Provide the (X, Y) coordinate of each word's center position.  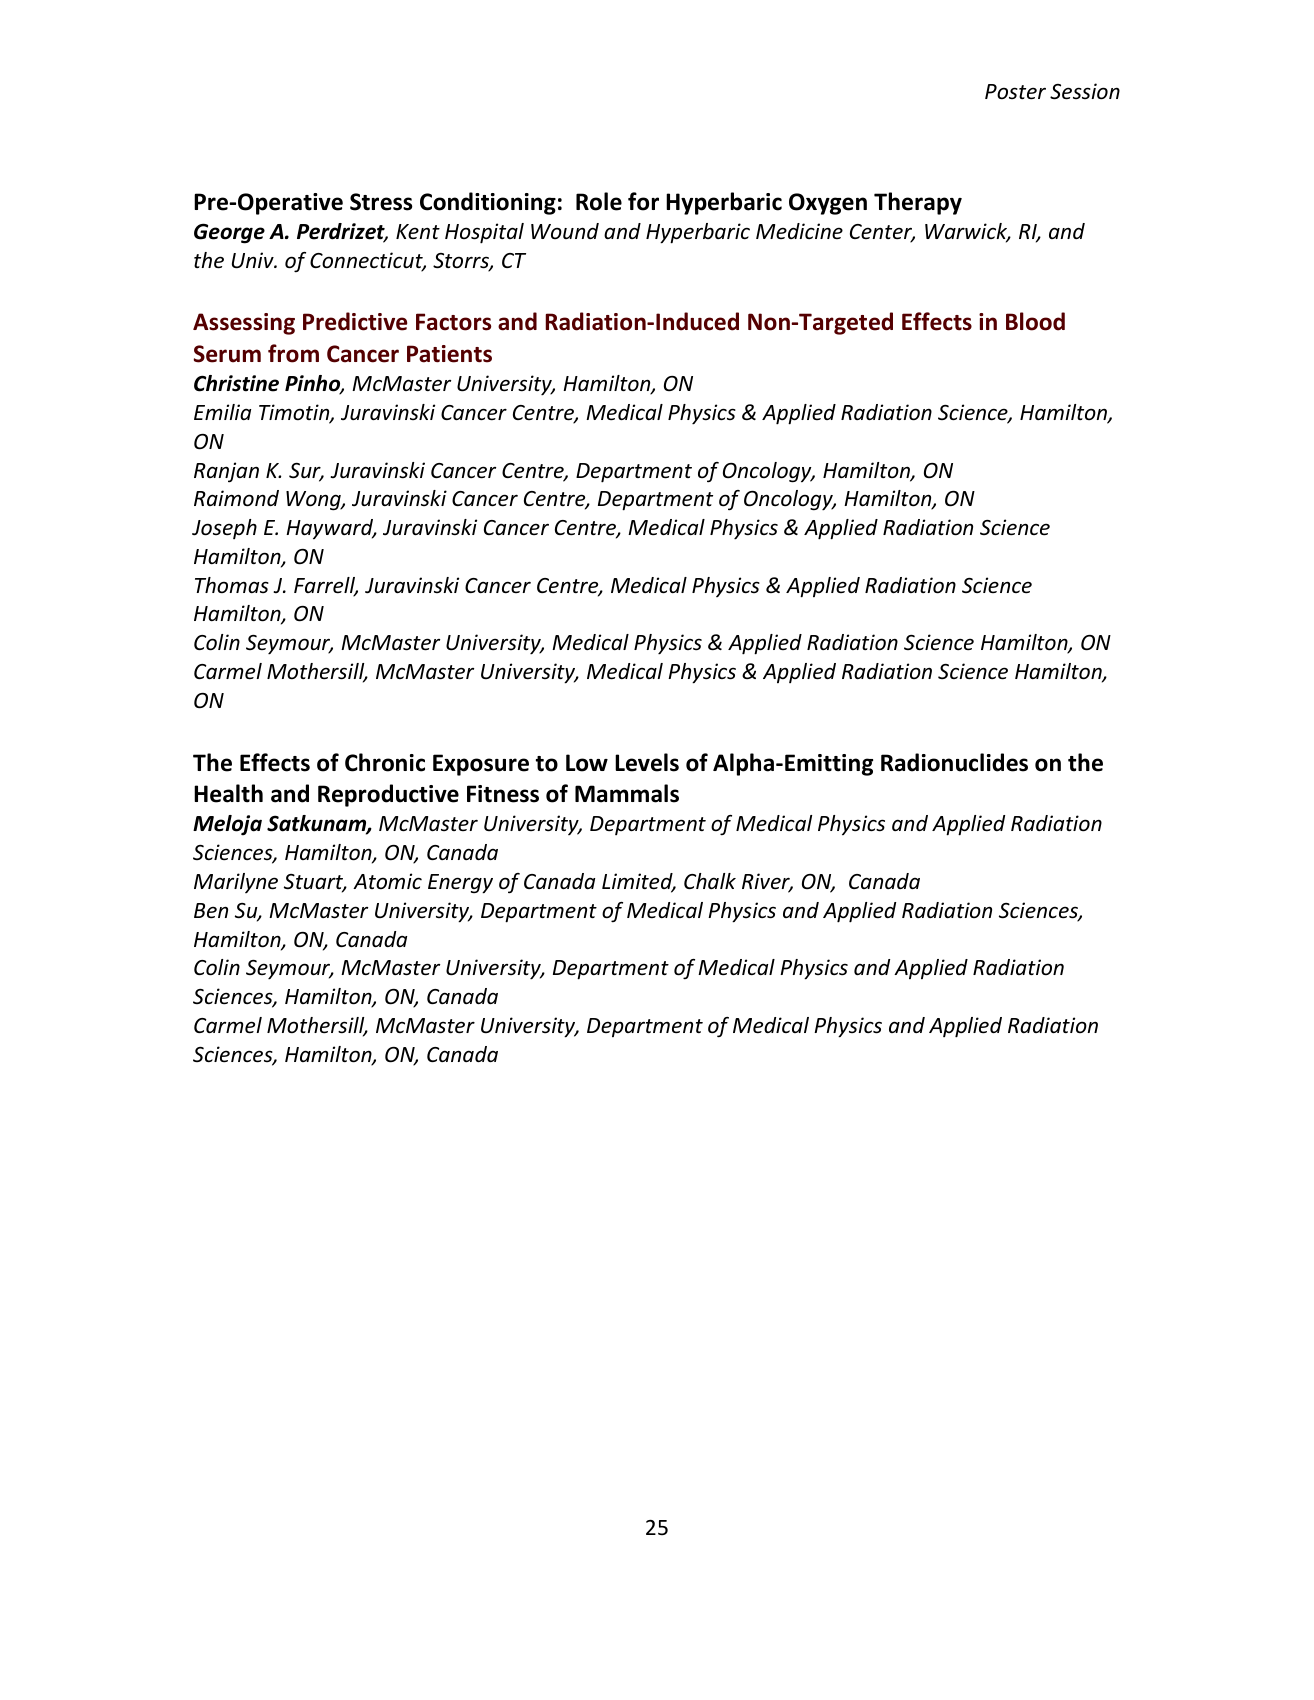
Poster (1015, 92)
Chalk (710, 881)
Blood (1035, 321)
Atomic (387, 881)
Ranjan (226, 472)
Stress (381, 202)
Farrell (326, 586)
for (643, 201)
